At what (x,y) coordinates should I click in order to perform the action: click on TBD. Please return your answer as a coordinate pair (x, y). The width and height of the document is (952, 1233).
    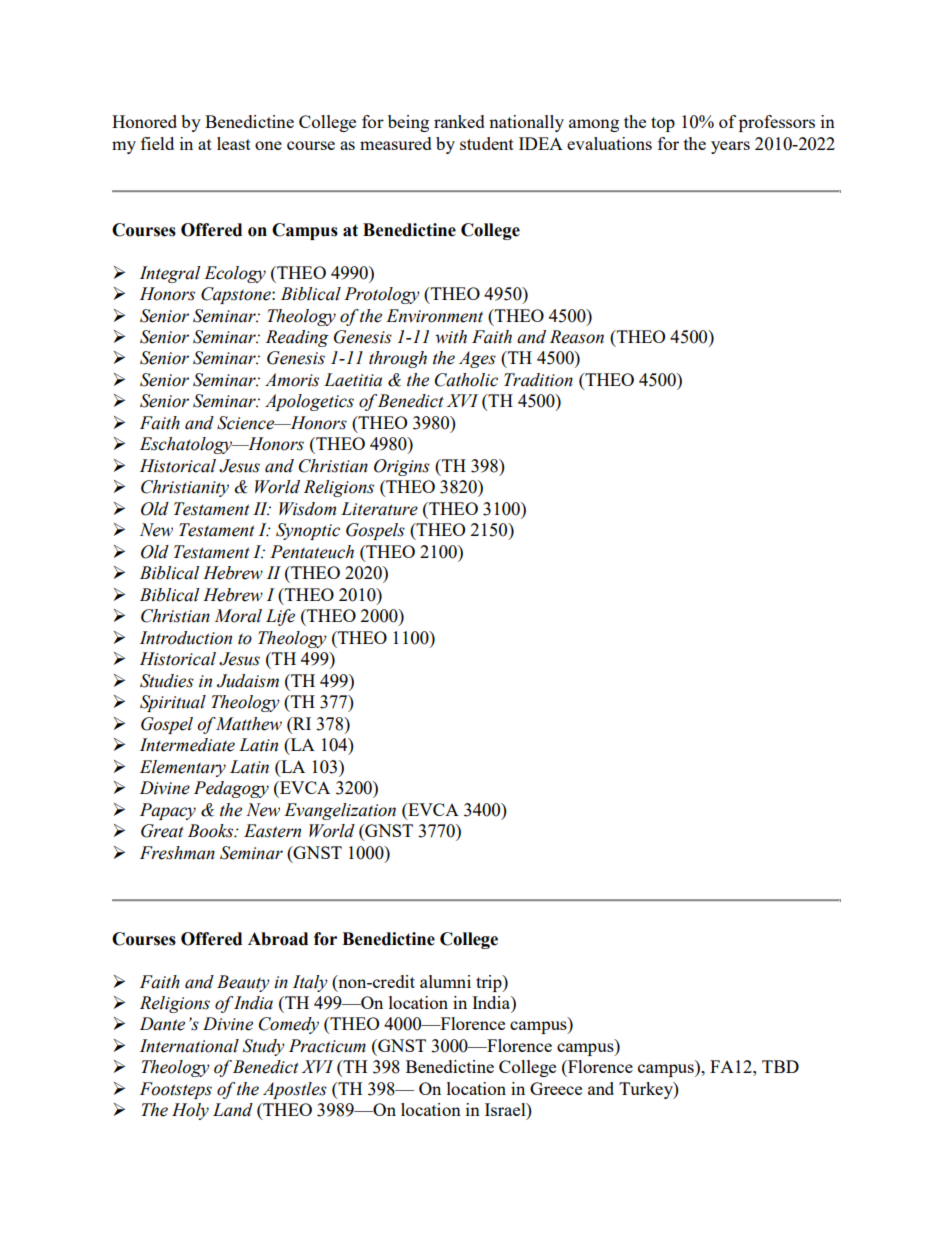
    Looking at the image, I should click on (780, 1066).
